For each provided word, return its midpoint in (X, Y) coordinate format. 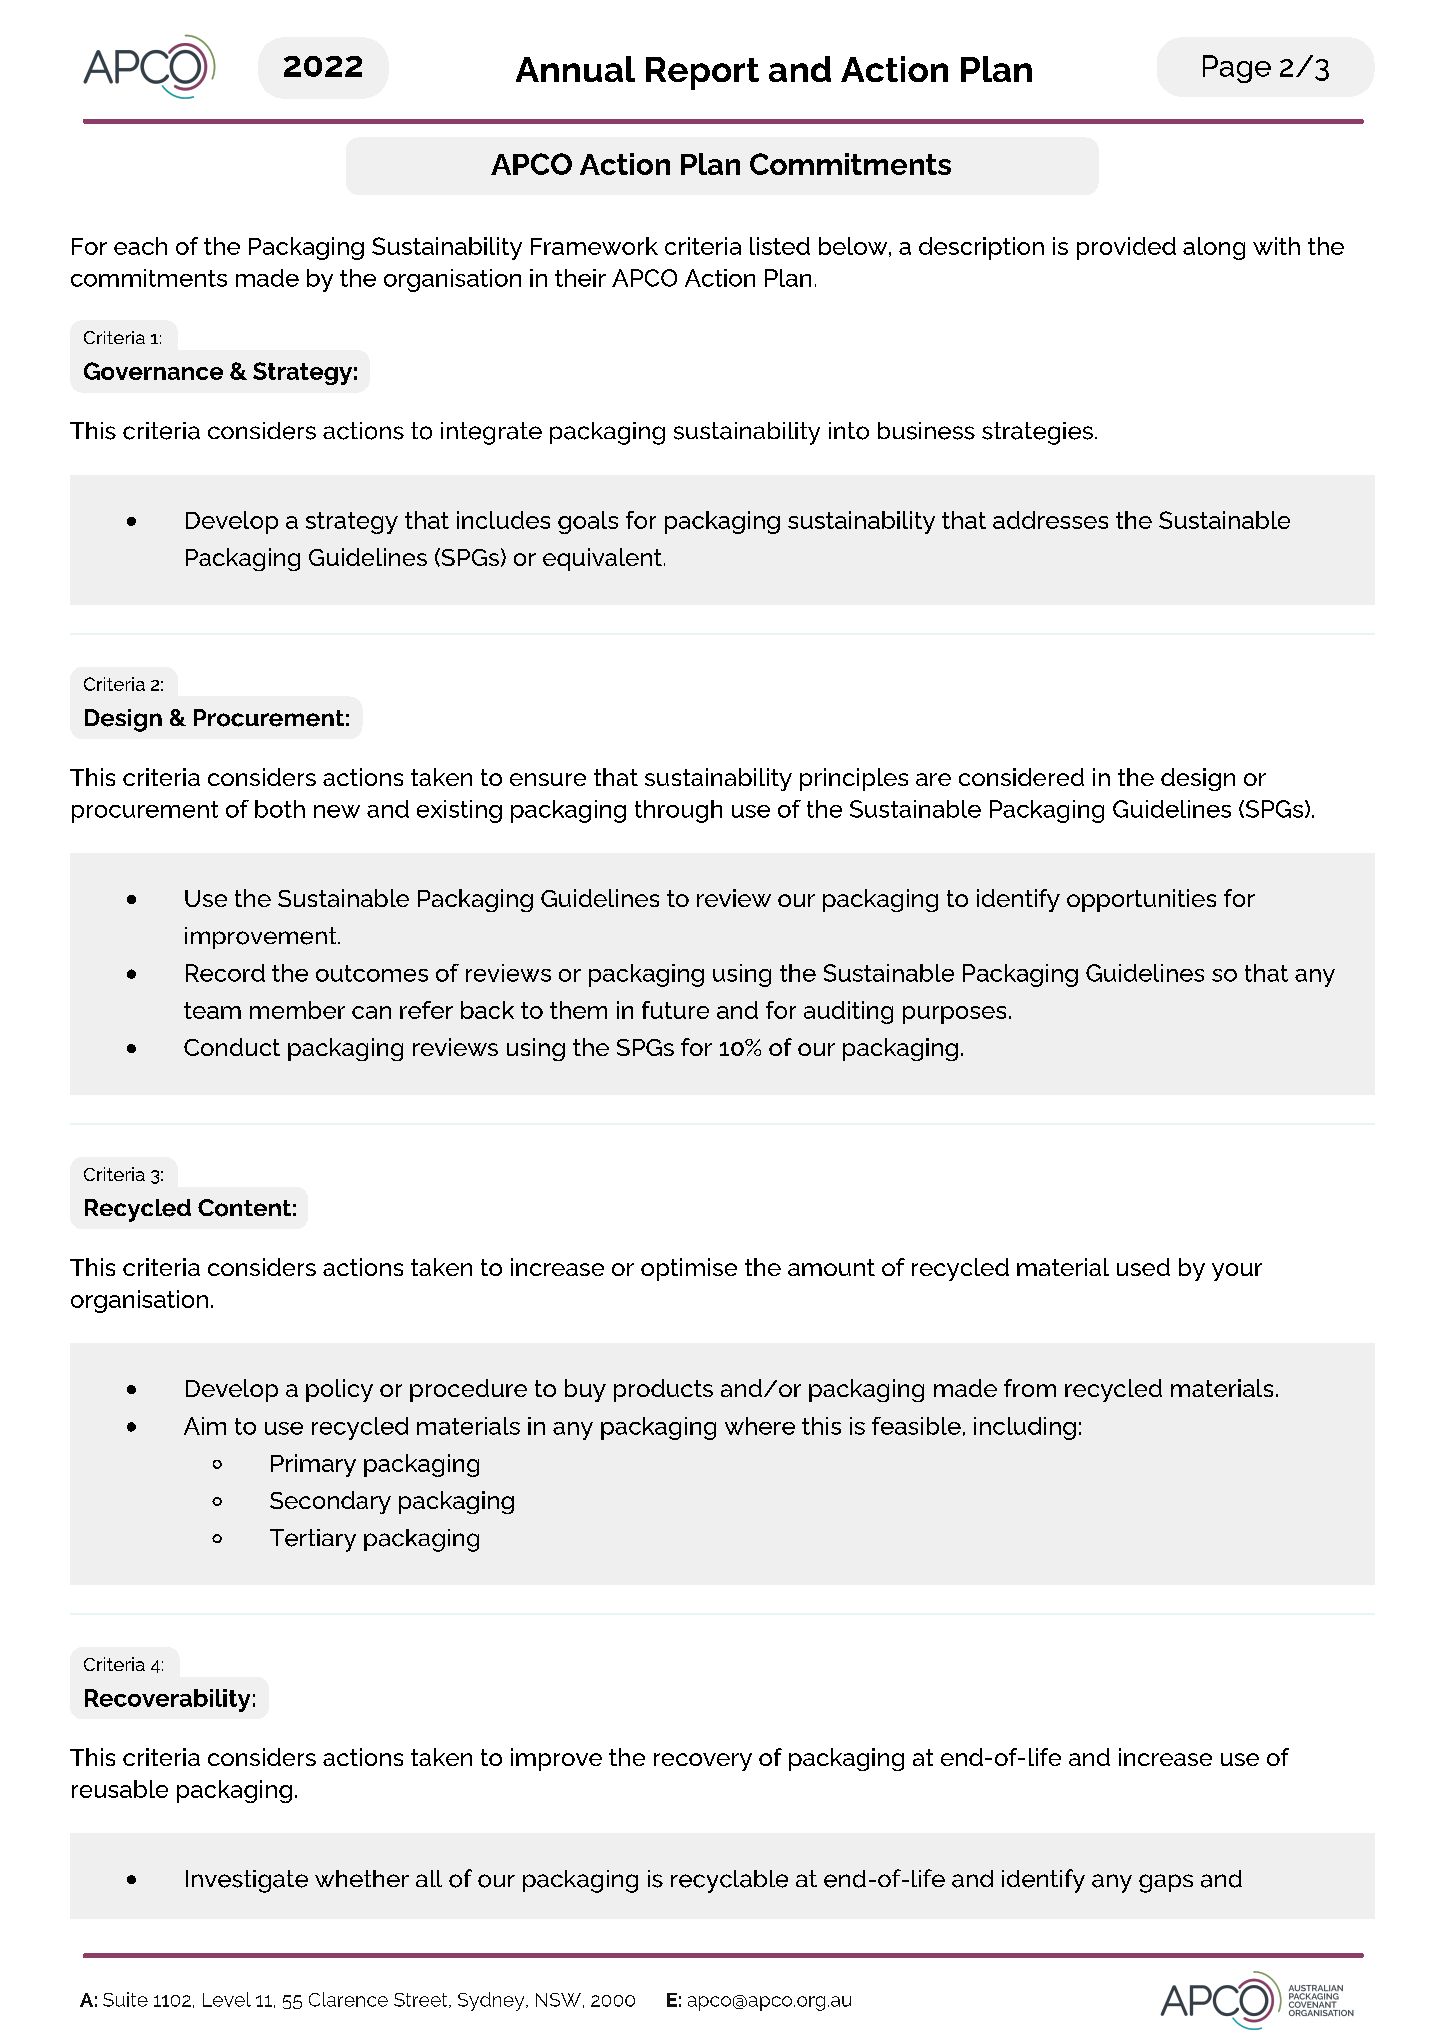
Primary (313, 1465)
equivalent (602, 559)
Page (1237, 69)
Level (227, 1999)
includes (503, 520)
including (1025, 1428)
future (675, 1010)
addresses (1050, 520)
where (760, 1426)
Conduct (232, 1047)
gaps (1166, 1883)
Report (702, 73)
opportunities (1141, 900)
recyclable (729, 1881)
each (140, 246)
